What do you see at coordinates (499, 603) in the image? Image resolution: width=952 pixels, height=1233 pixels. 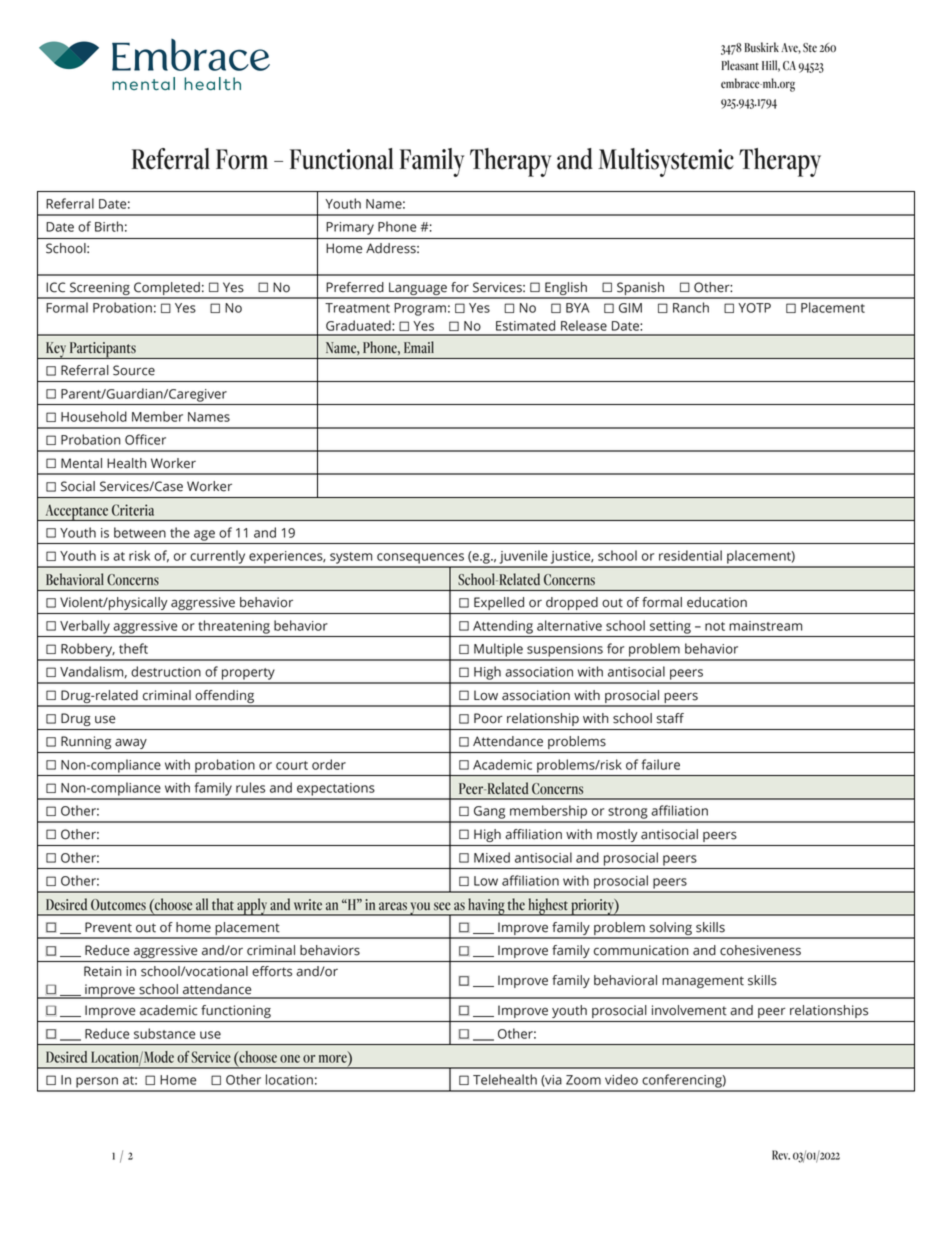 I see `Expelled` at bounding box center [499, 603].
